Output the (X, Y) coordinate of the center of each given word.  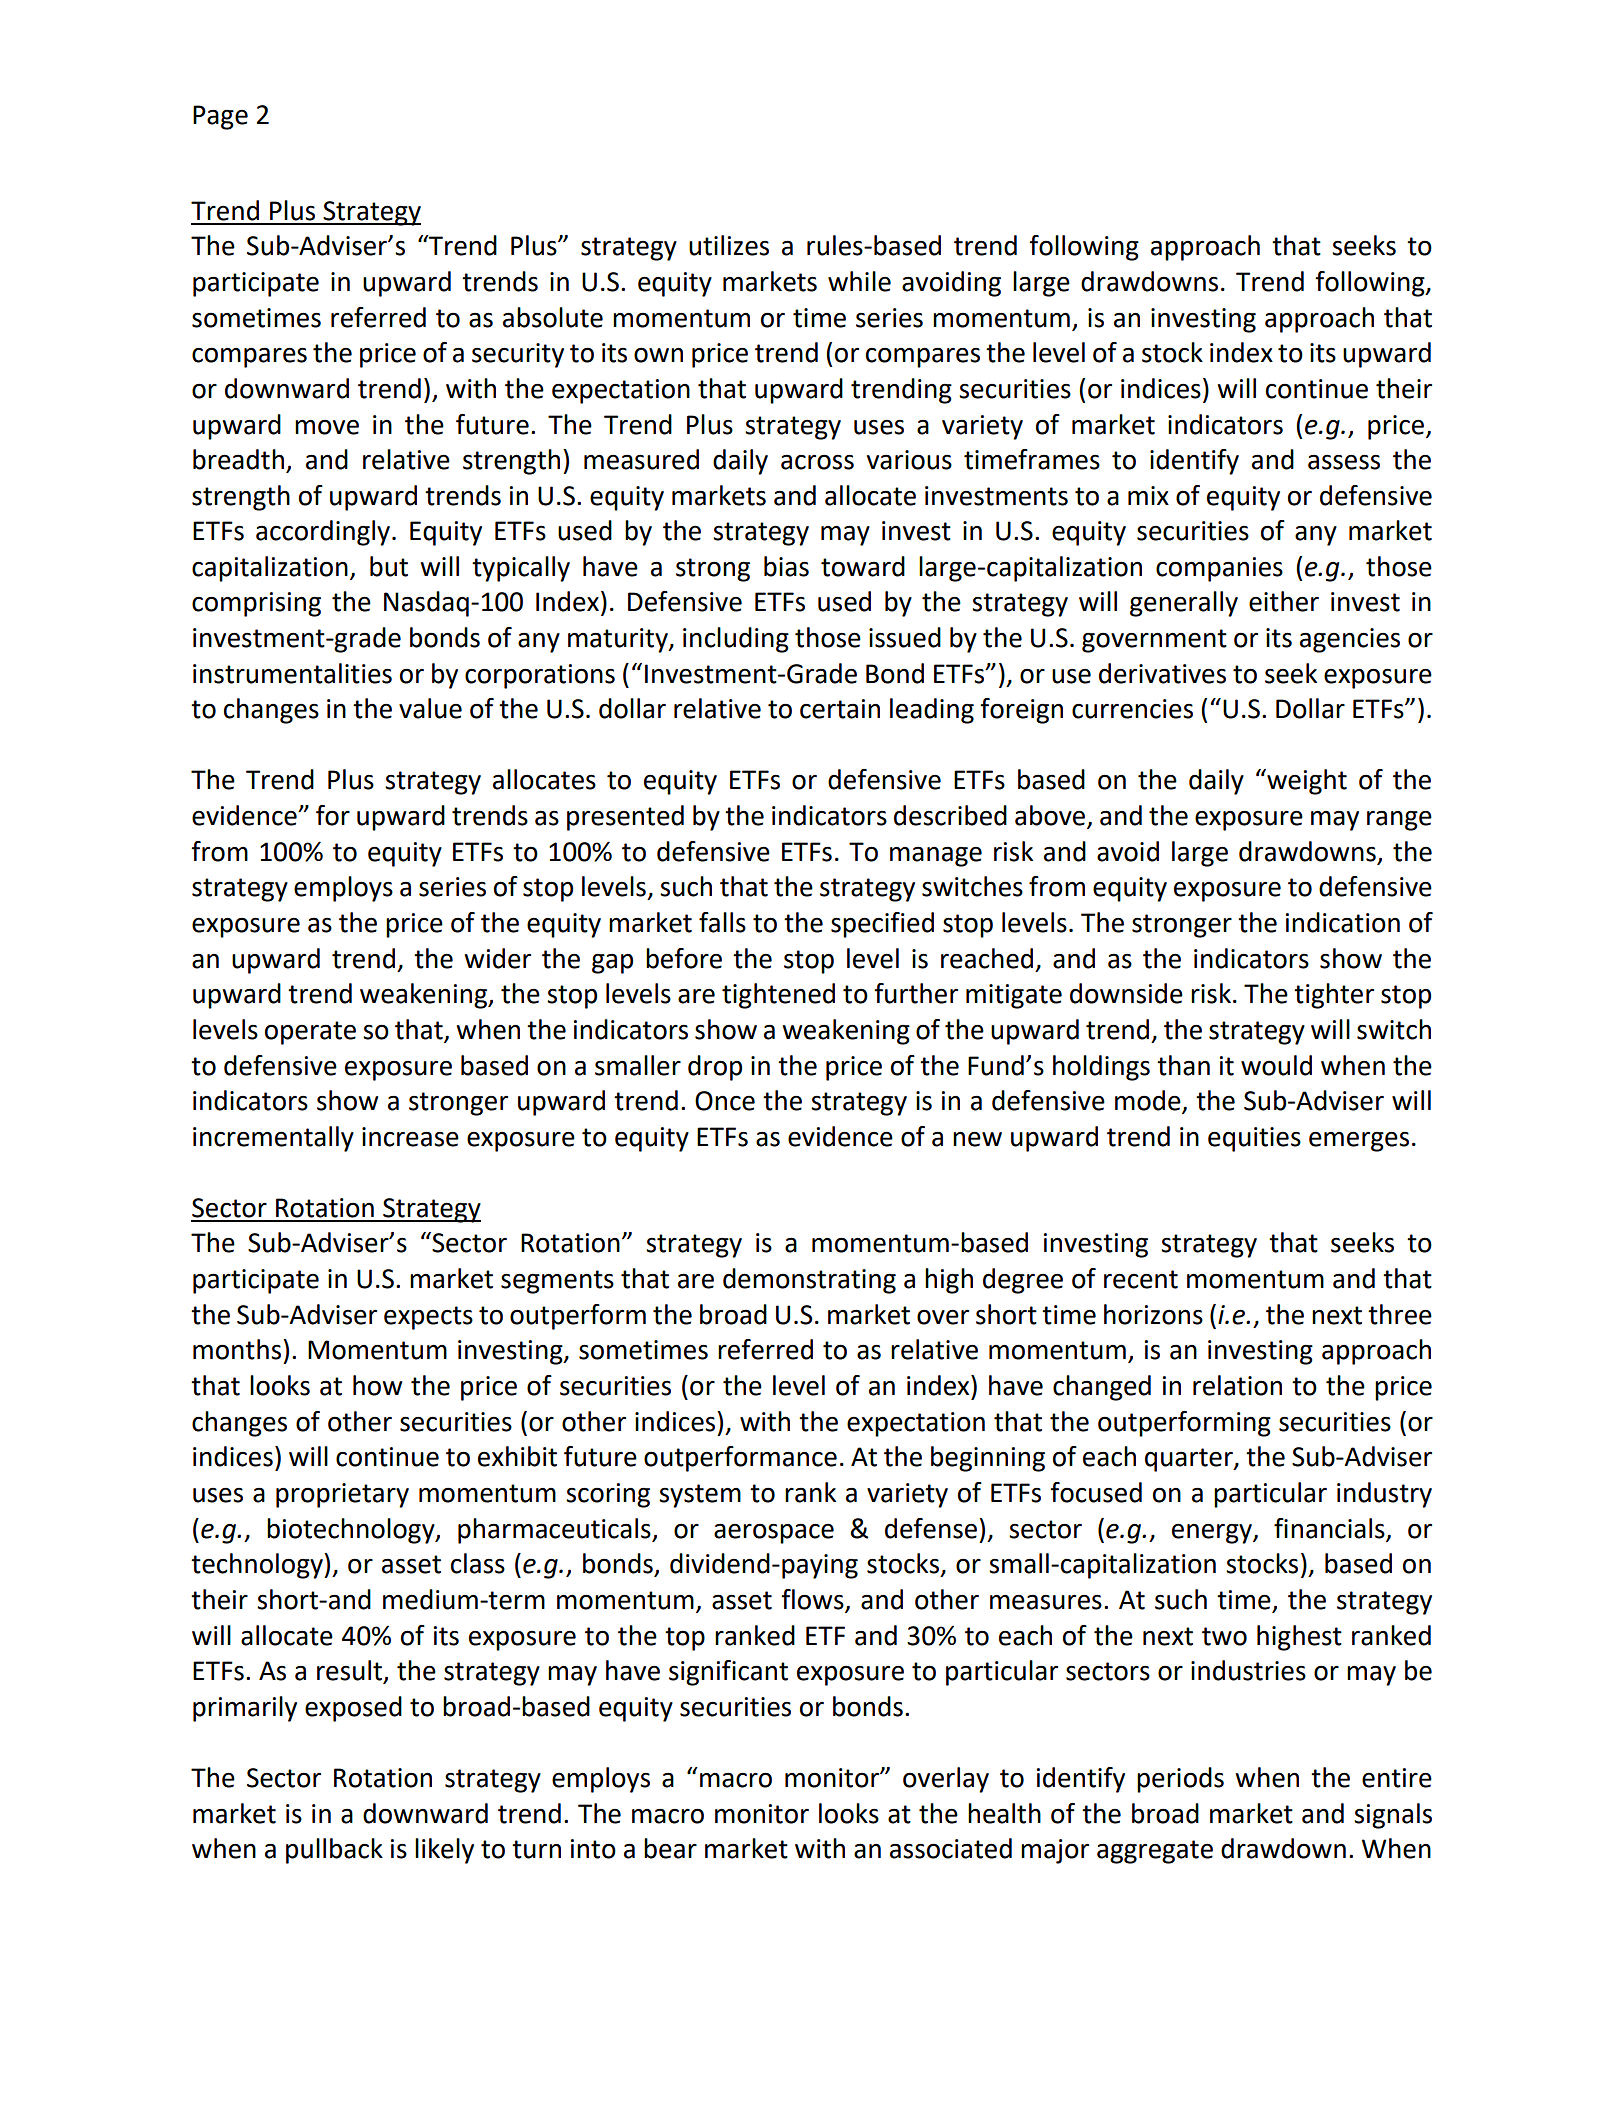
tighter (1334, 996)
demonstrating (809, 1281)
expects (428, 1318)
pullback (334, 1851)
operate (310, 1033)
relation (1237, 1385)
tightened (778, 996)
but (389, 566)
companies (1219, 569)
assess (1344, 462)
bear (670, 1848)
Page (220, 117)
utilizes (729, 245)
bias (786, 566)
